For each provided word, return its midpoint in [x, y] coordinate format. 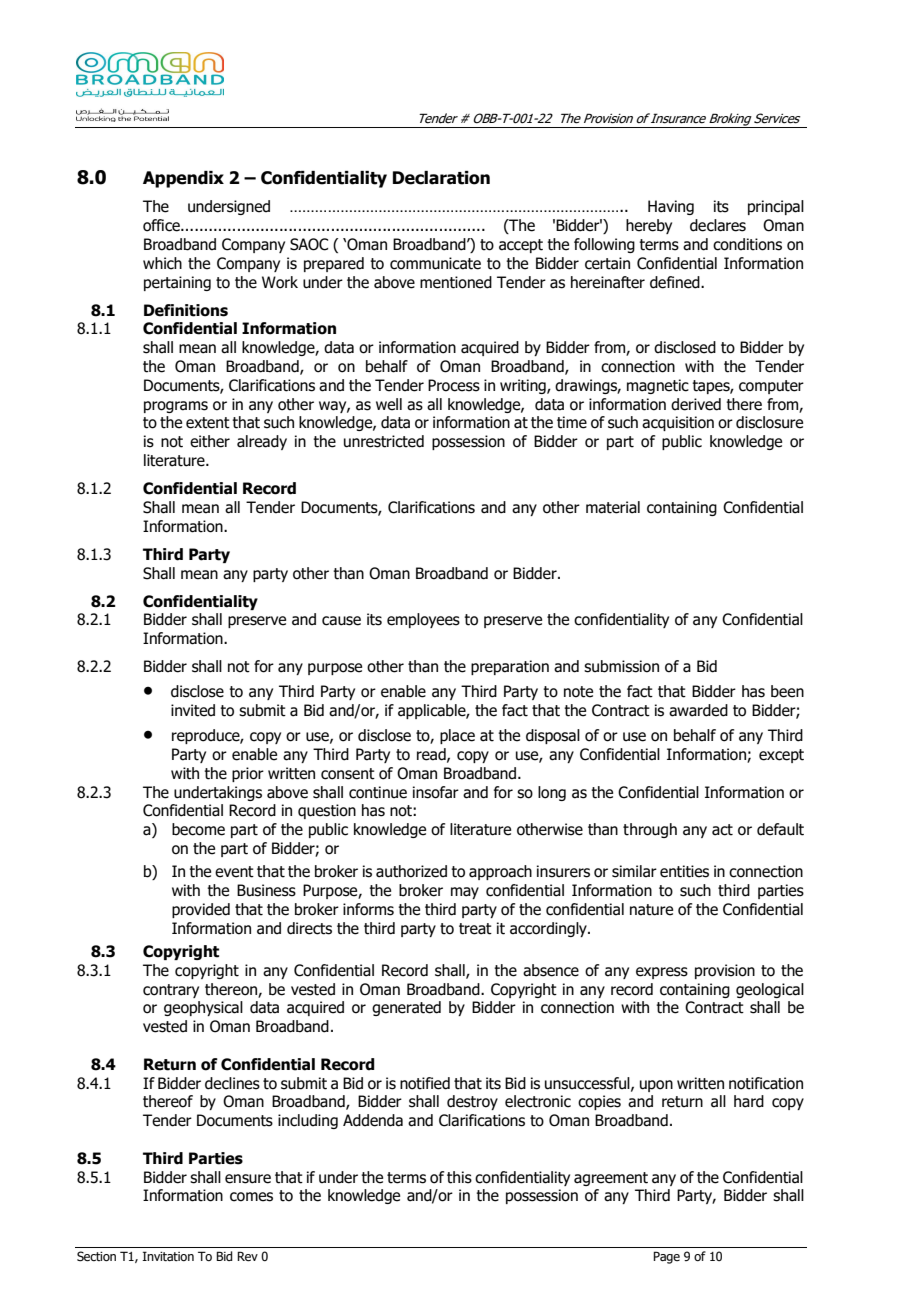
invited [193, 710]
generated [406, 1008]
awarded [698, 710]
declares [718, 225]
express [662, 973]
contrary [171, 991]
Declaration [441, 178]
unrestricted [384, 441]
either [210, 441]
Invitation [168, 1256]
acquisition [678, 423]
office [162, 225]
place [457, 736]
